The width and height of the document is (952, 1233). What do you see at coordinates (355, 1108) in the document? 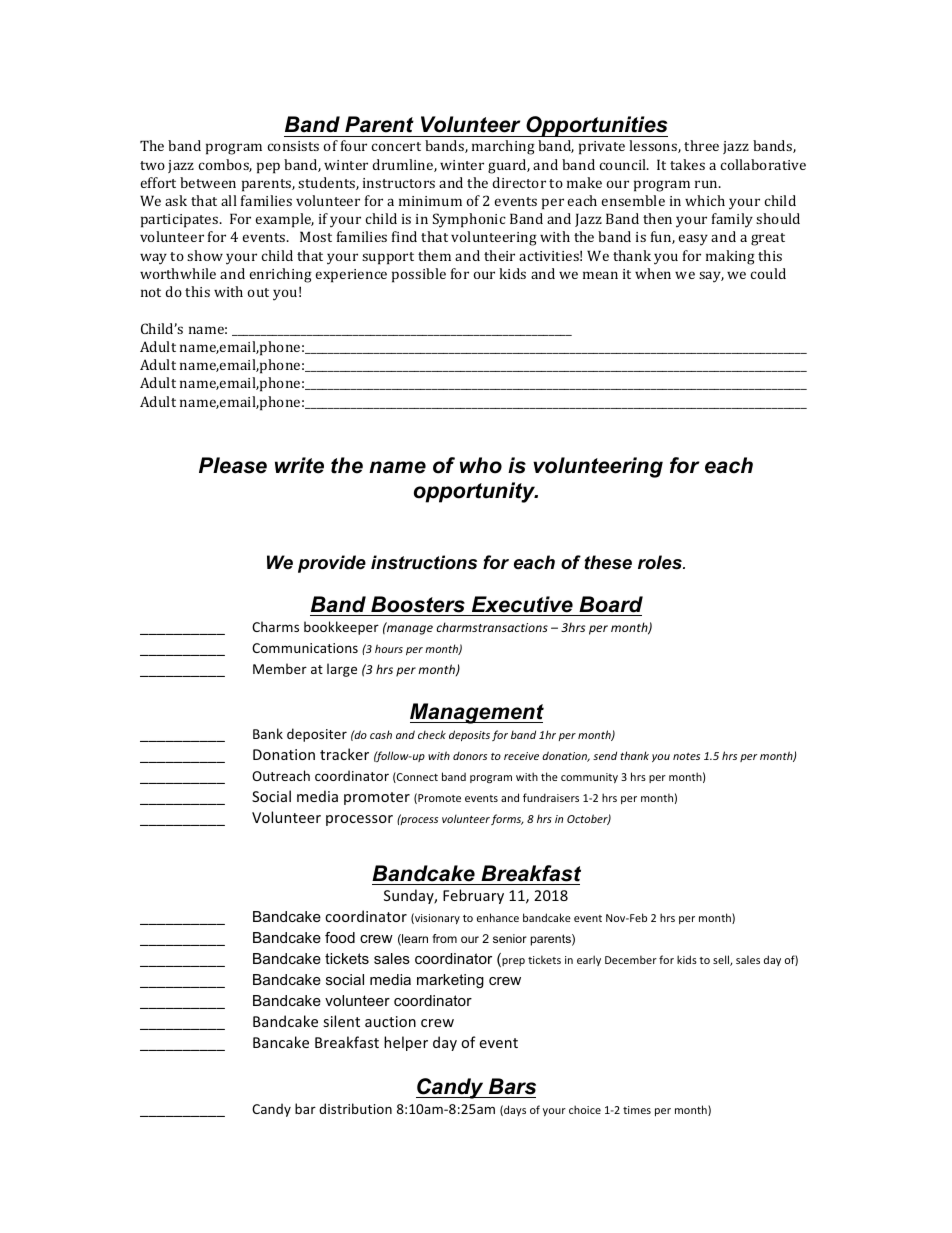
I see `distribution` at bounding box center [355, 1108].
